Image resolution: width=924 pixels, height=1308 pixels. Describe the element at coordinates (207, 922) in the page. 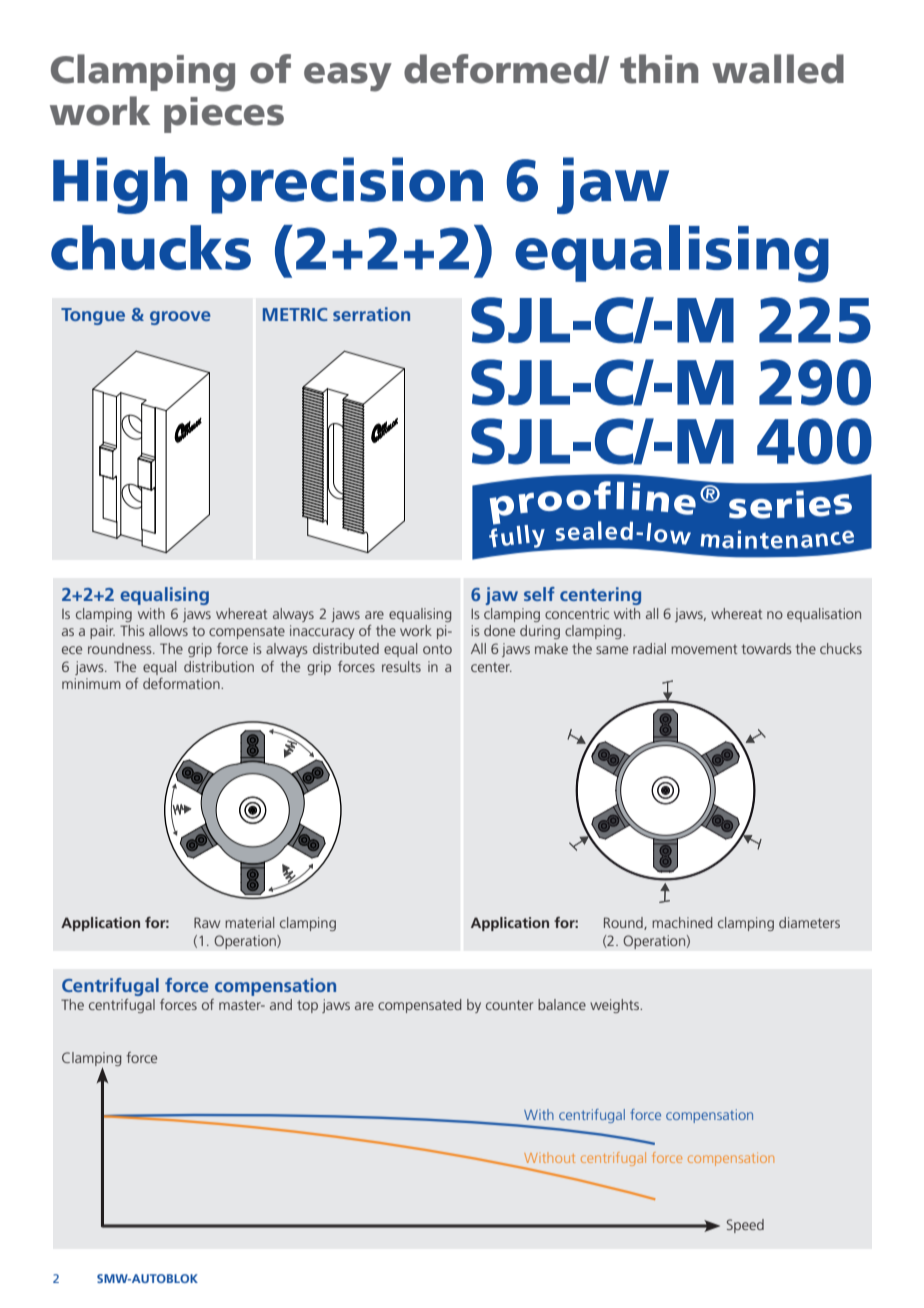

I see `Raw` at that location.
